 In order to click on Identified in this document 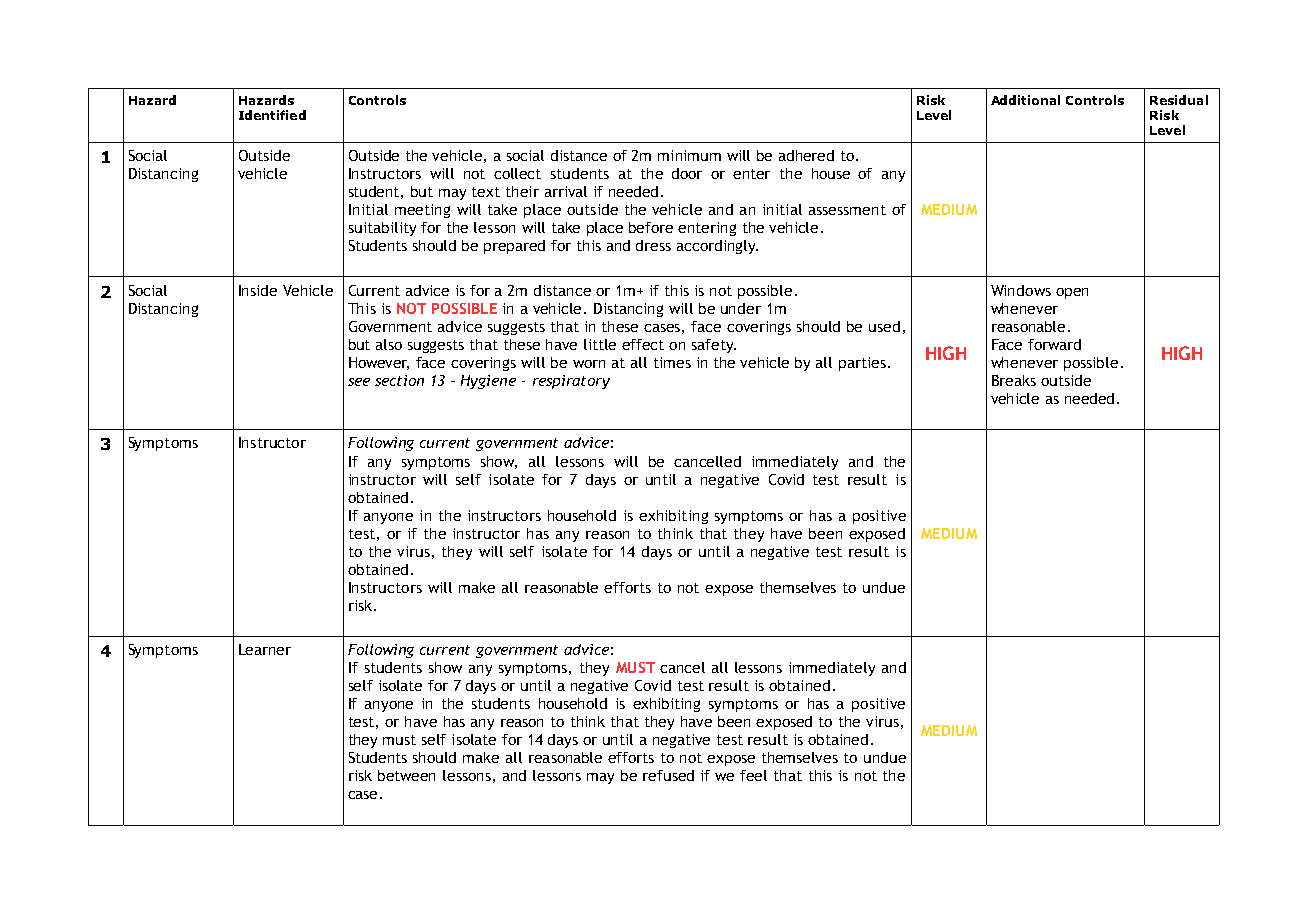, I will do `click(272, 115)`.
